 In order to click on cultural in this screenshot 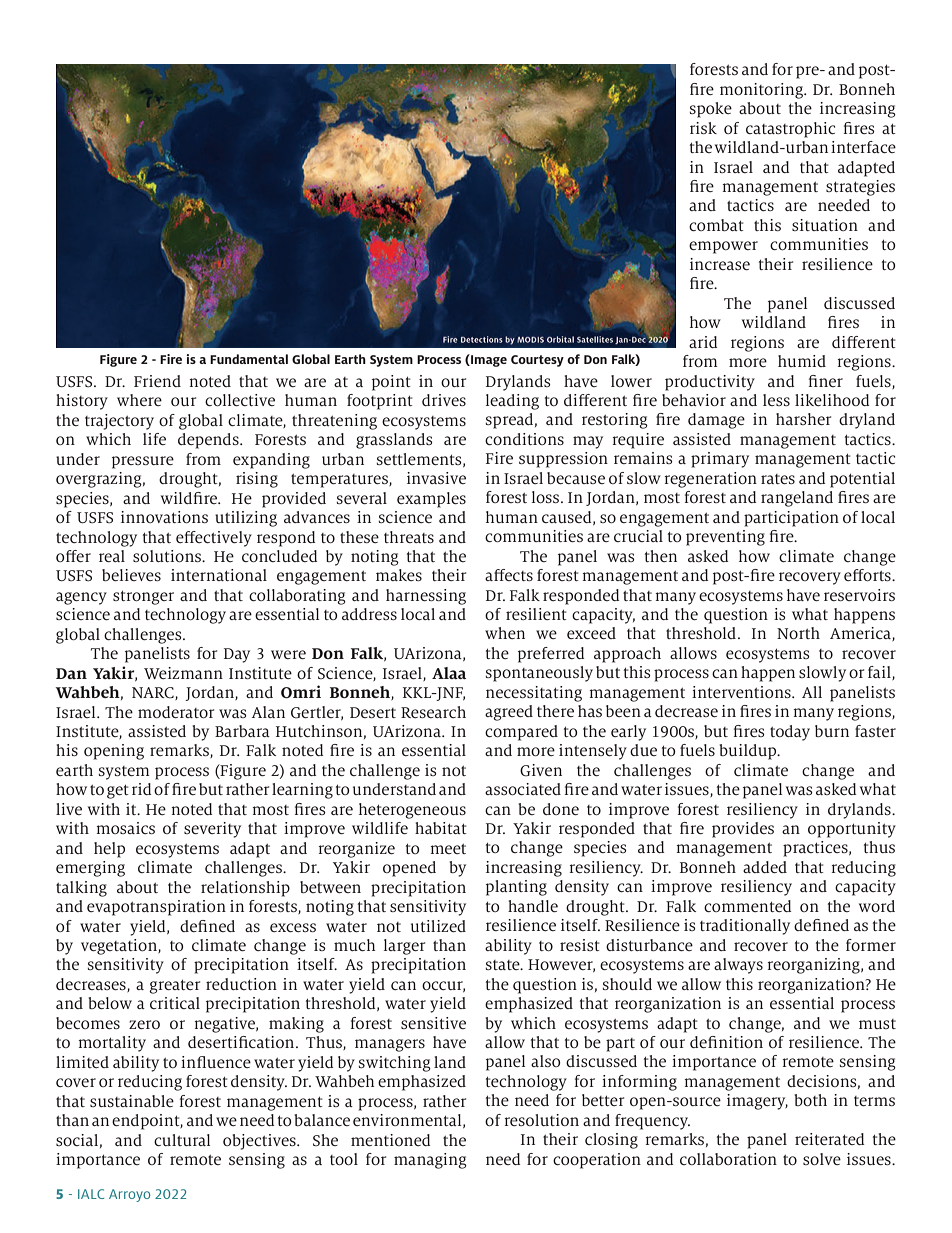, I will do `click(182, 1140)`.
